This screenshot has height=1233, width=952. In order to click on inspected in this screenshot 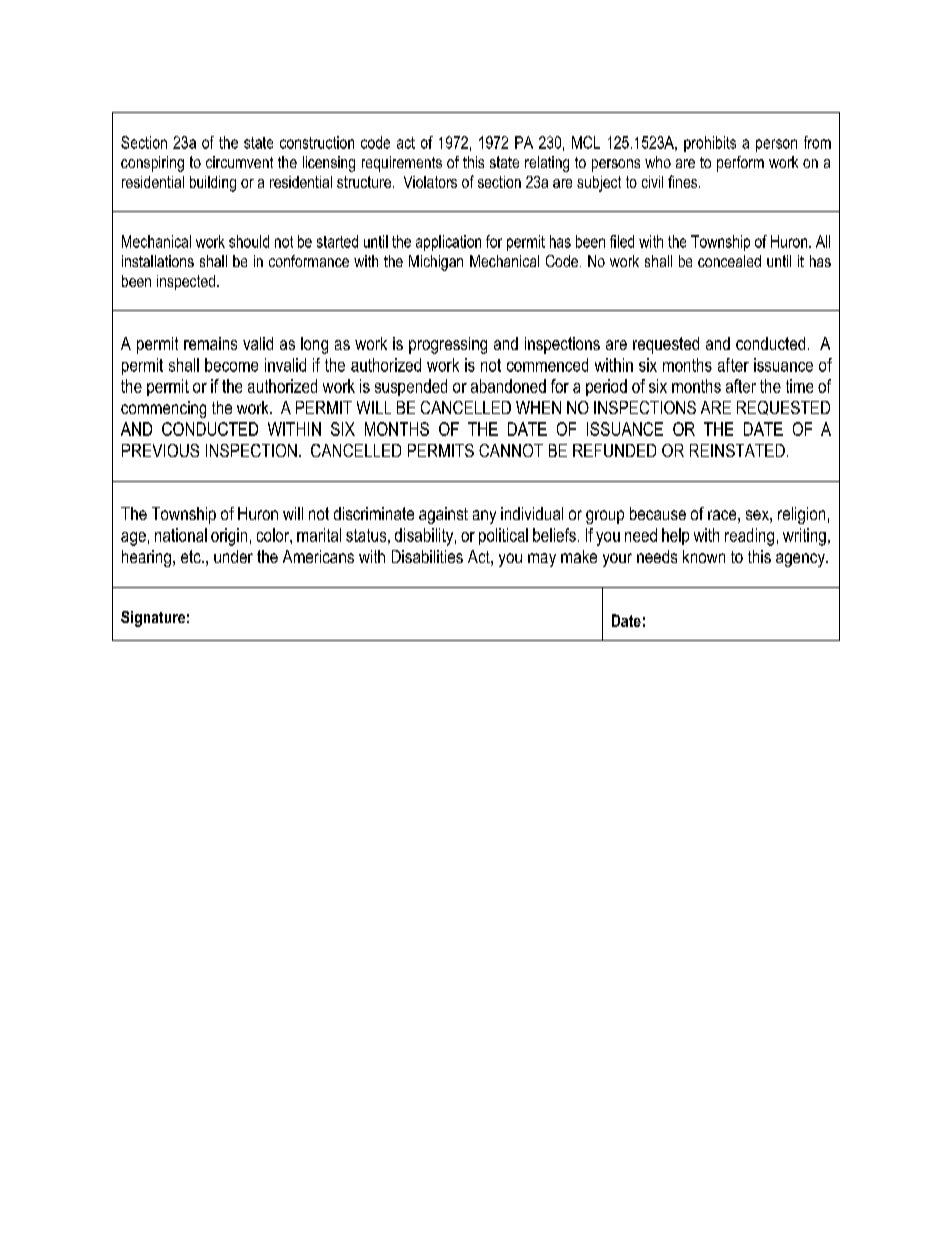, I will do `click(187, 282)`.
